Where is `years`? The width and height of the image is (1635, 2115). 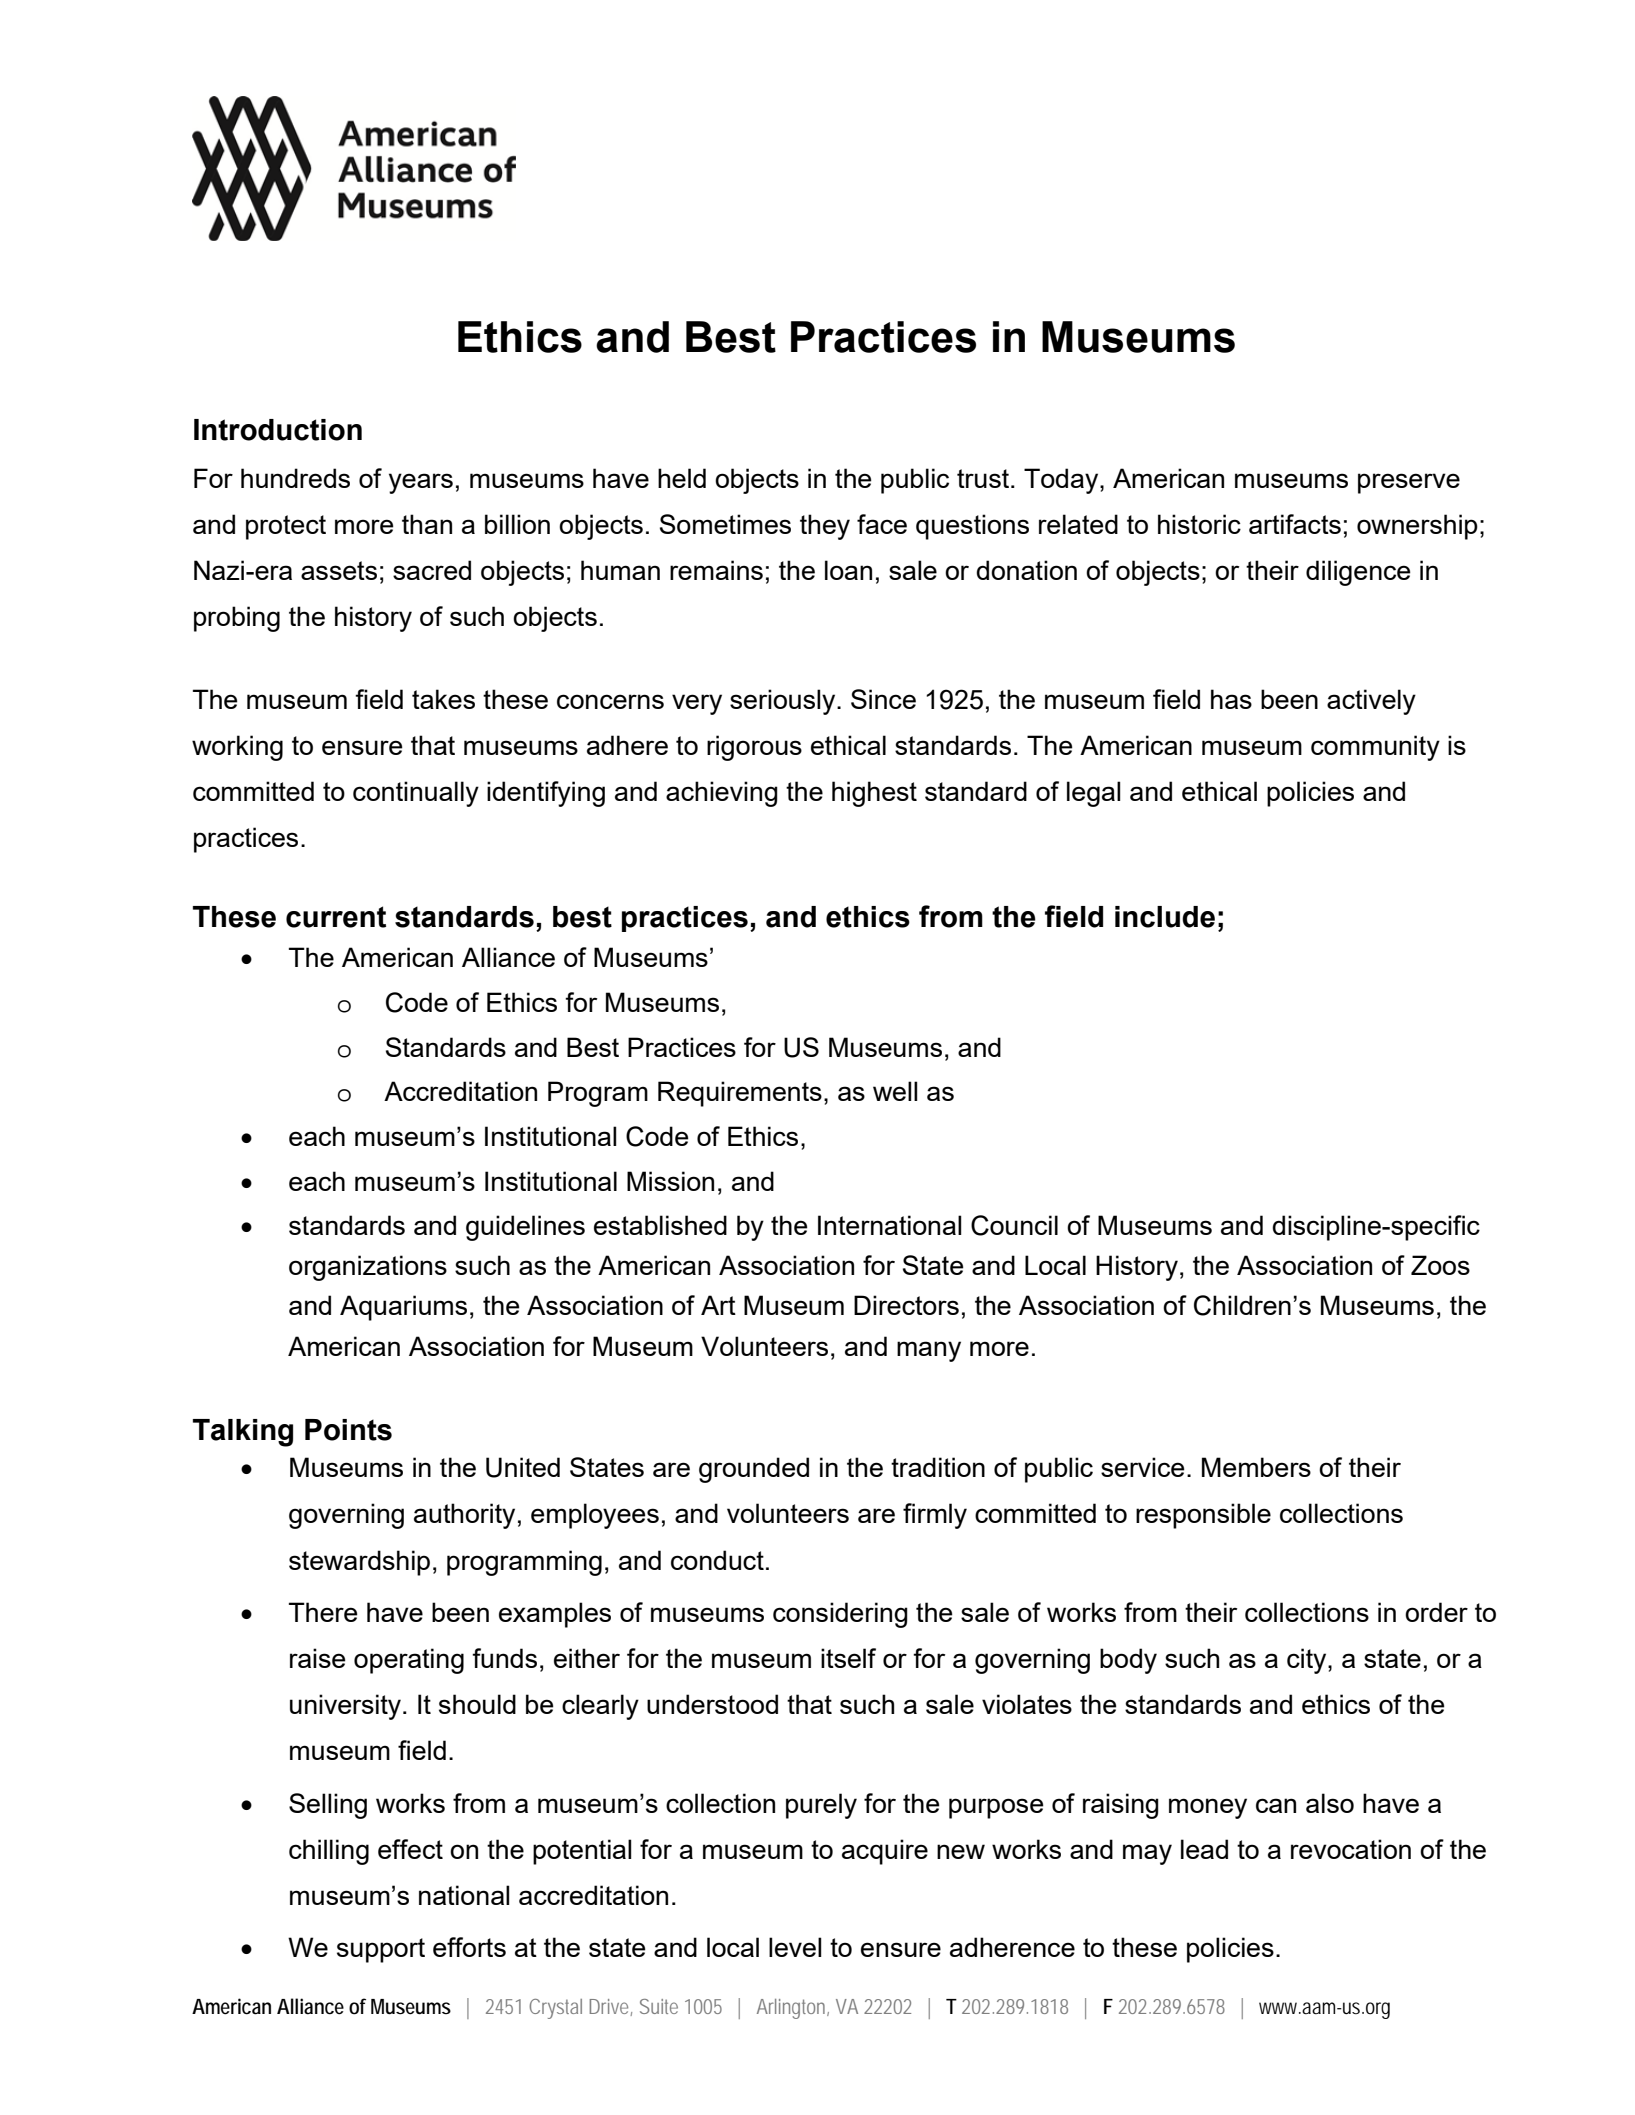 years is located at coordinates (421, 483).
